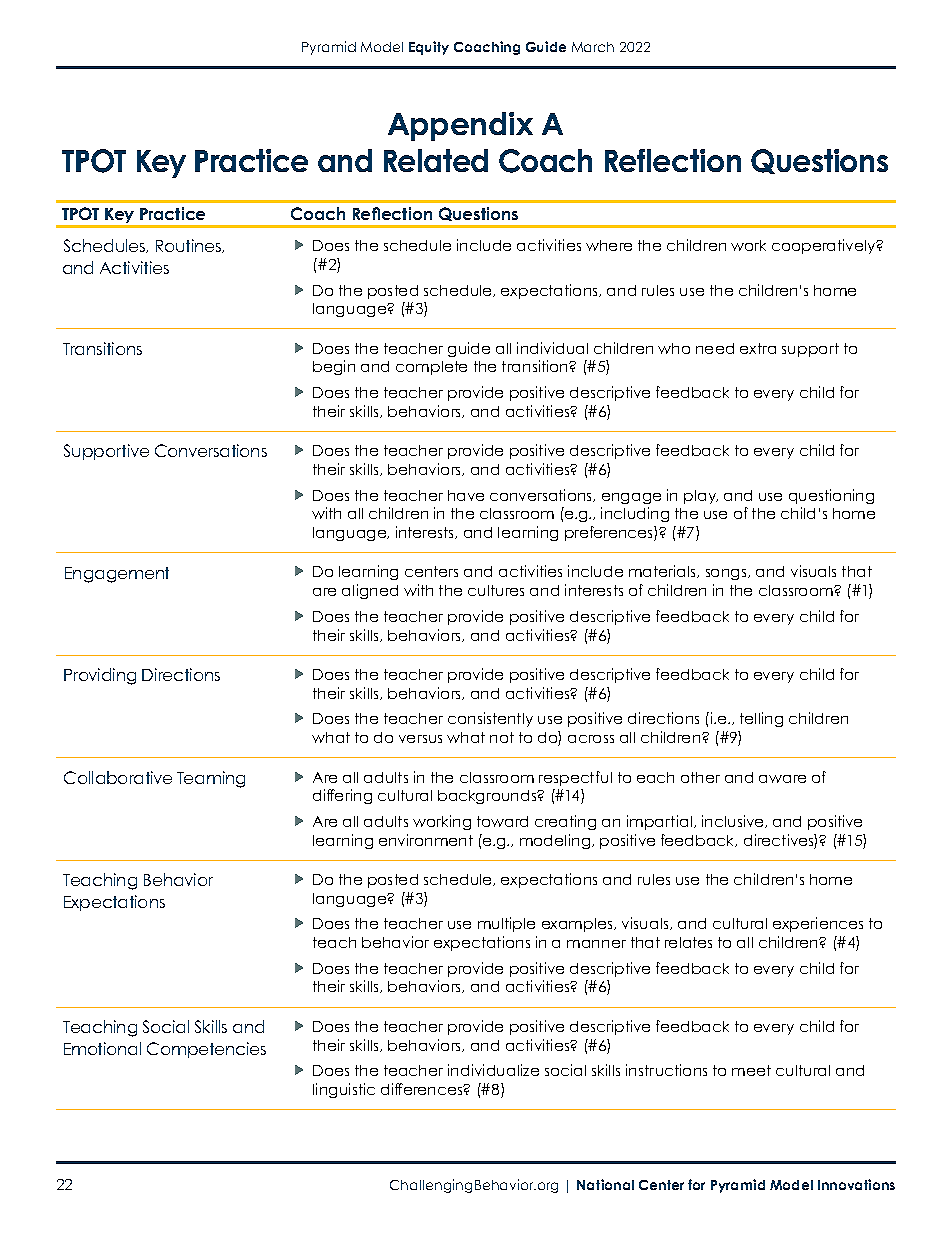 The height and width of the screenshot is (1233, 952). I want to click on Routines, so click(190, 246).
